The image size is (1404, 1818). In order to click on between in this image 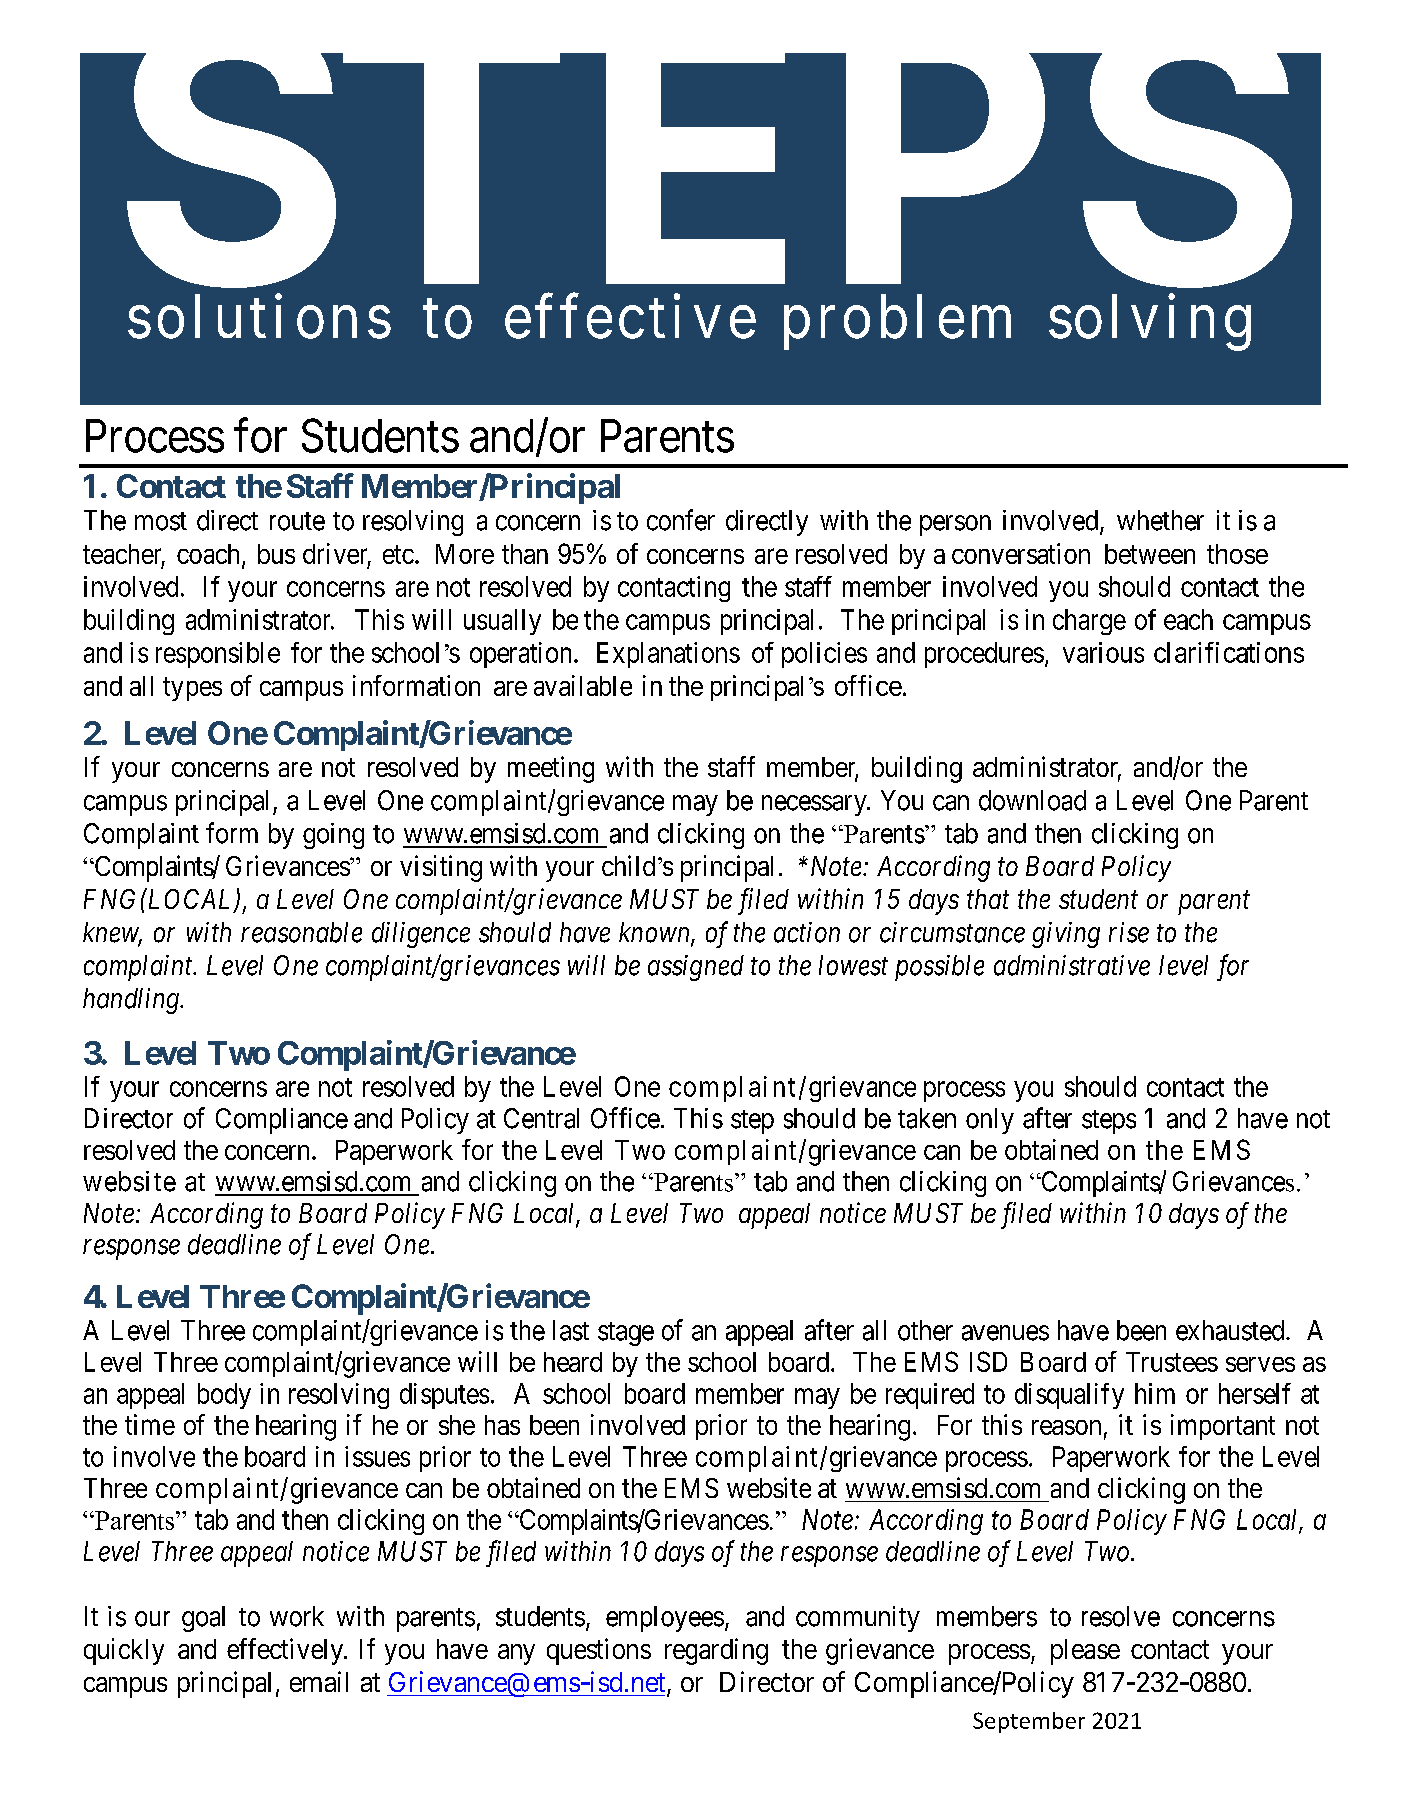, I will do `click(1150, 554)`.
